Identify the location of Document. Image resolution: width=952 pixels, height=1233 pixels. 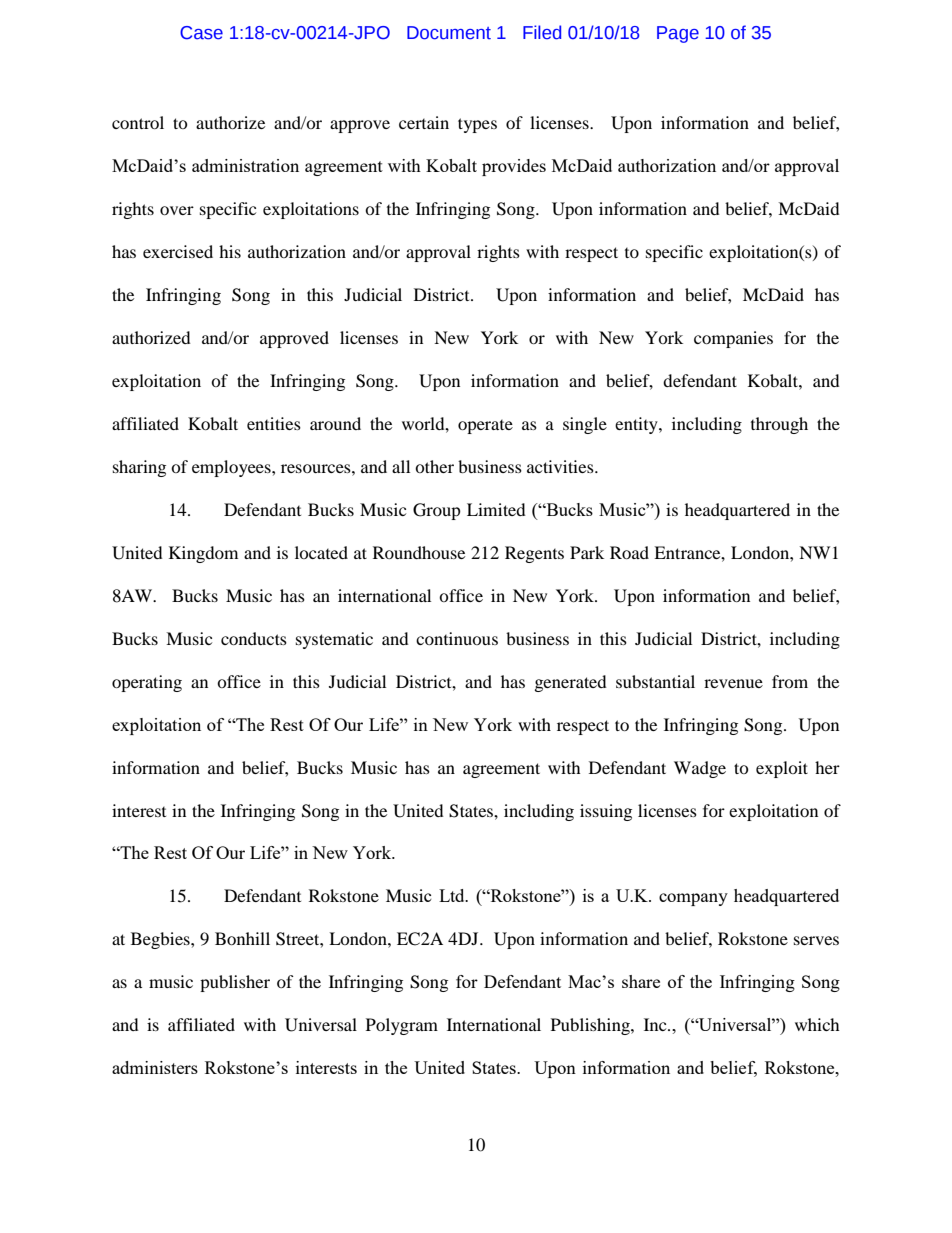
(449, 33).
